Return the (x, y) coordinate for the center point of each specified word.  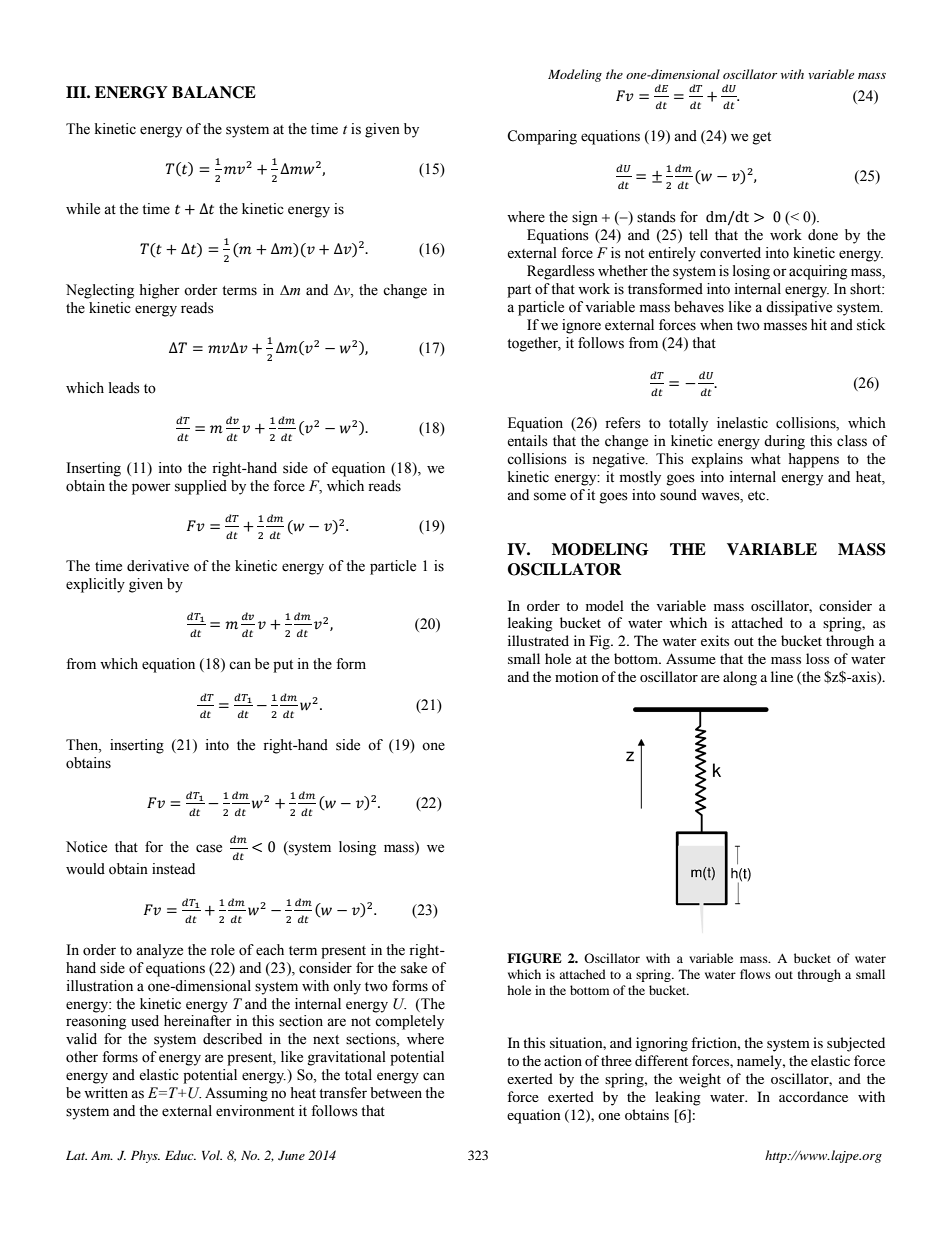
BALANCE (214, 92)
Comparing (542, 137)
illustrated (538, 640)
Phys (145, 1156)
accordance (813, 1096)
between (396, 1093)
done (823, 235)
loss (817, 658)
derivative (158, 566)
